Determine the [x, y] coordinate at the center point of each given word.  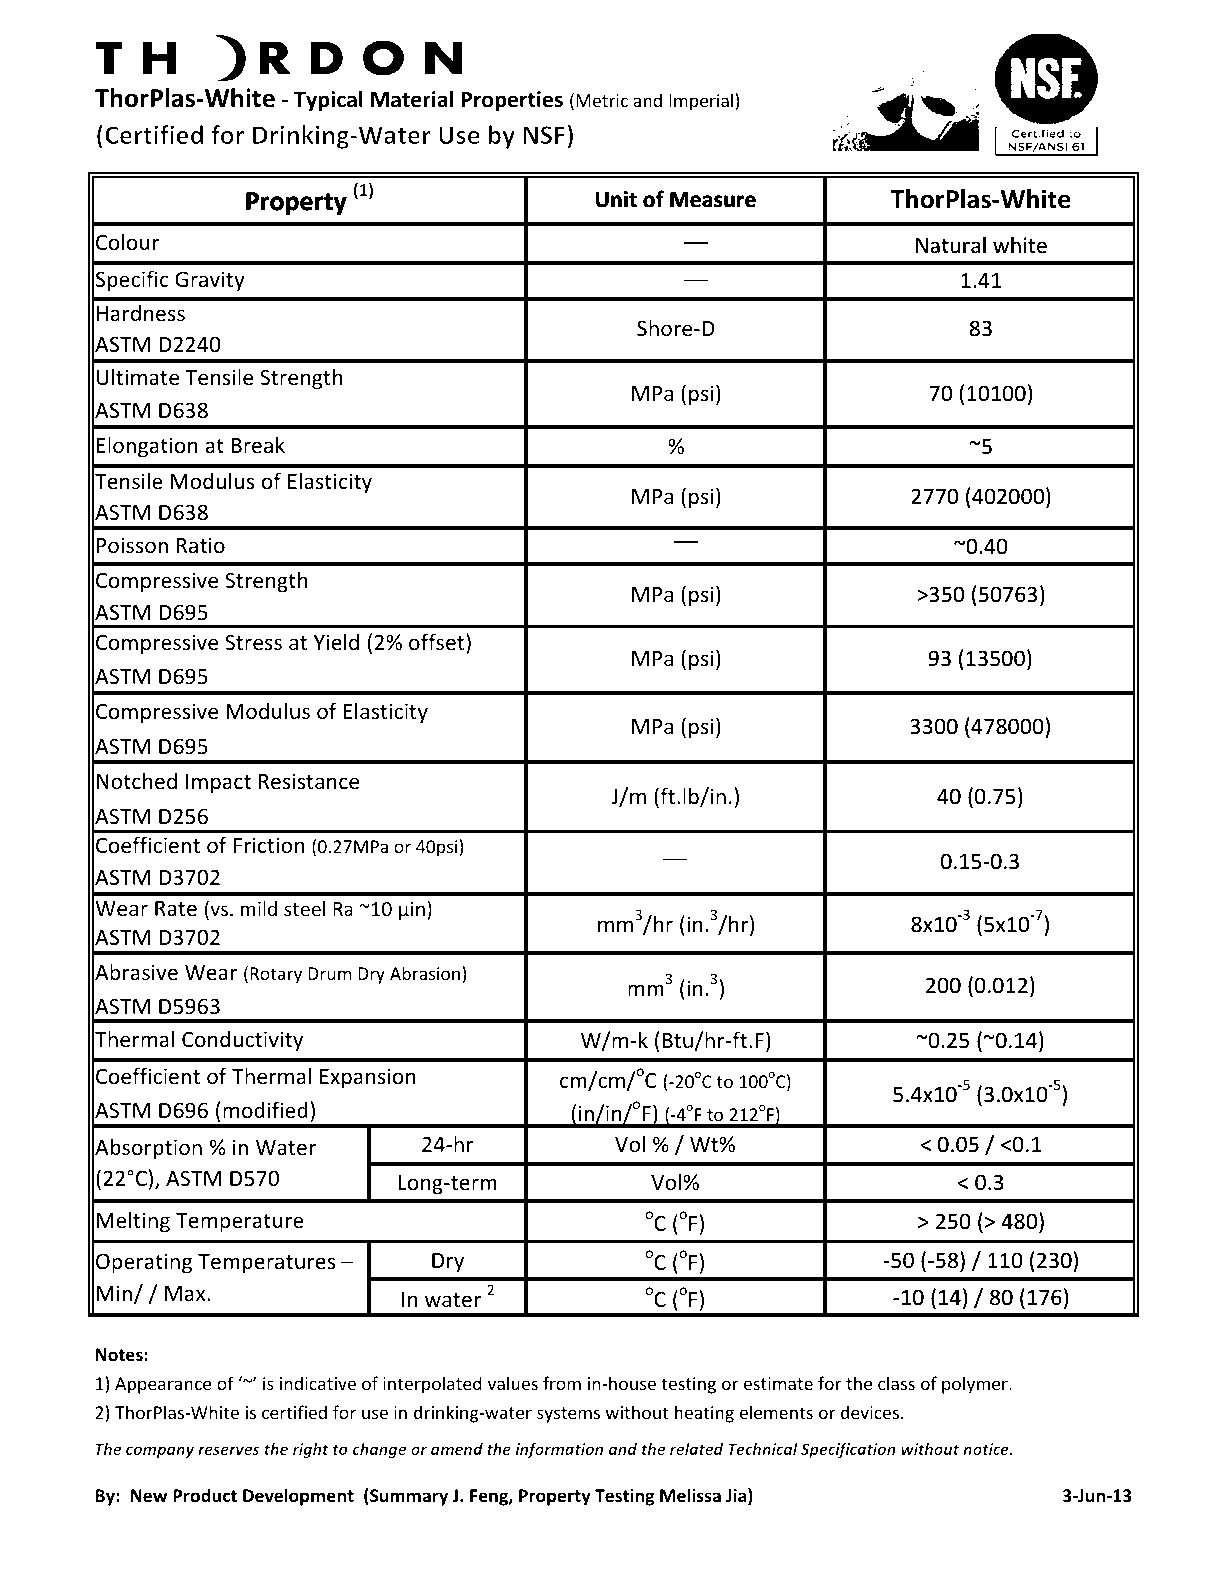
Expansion [368, 1078]
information [559, 1450]
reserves [228, 1450]
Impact [218, 784]
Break [258, 445]
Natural [951, 244]
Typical [328, 101]
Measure [713, 199]
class [896, 1383]
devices [870, 1412]
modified [265, 1110]
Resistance [309, 781]
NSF [544, 135]
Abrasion [425, 973]
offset [438, 643]
